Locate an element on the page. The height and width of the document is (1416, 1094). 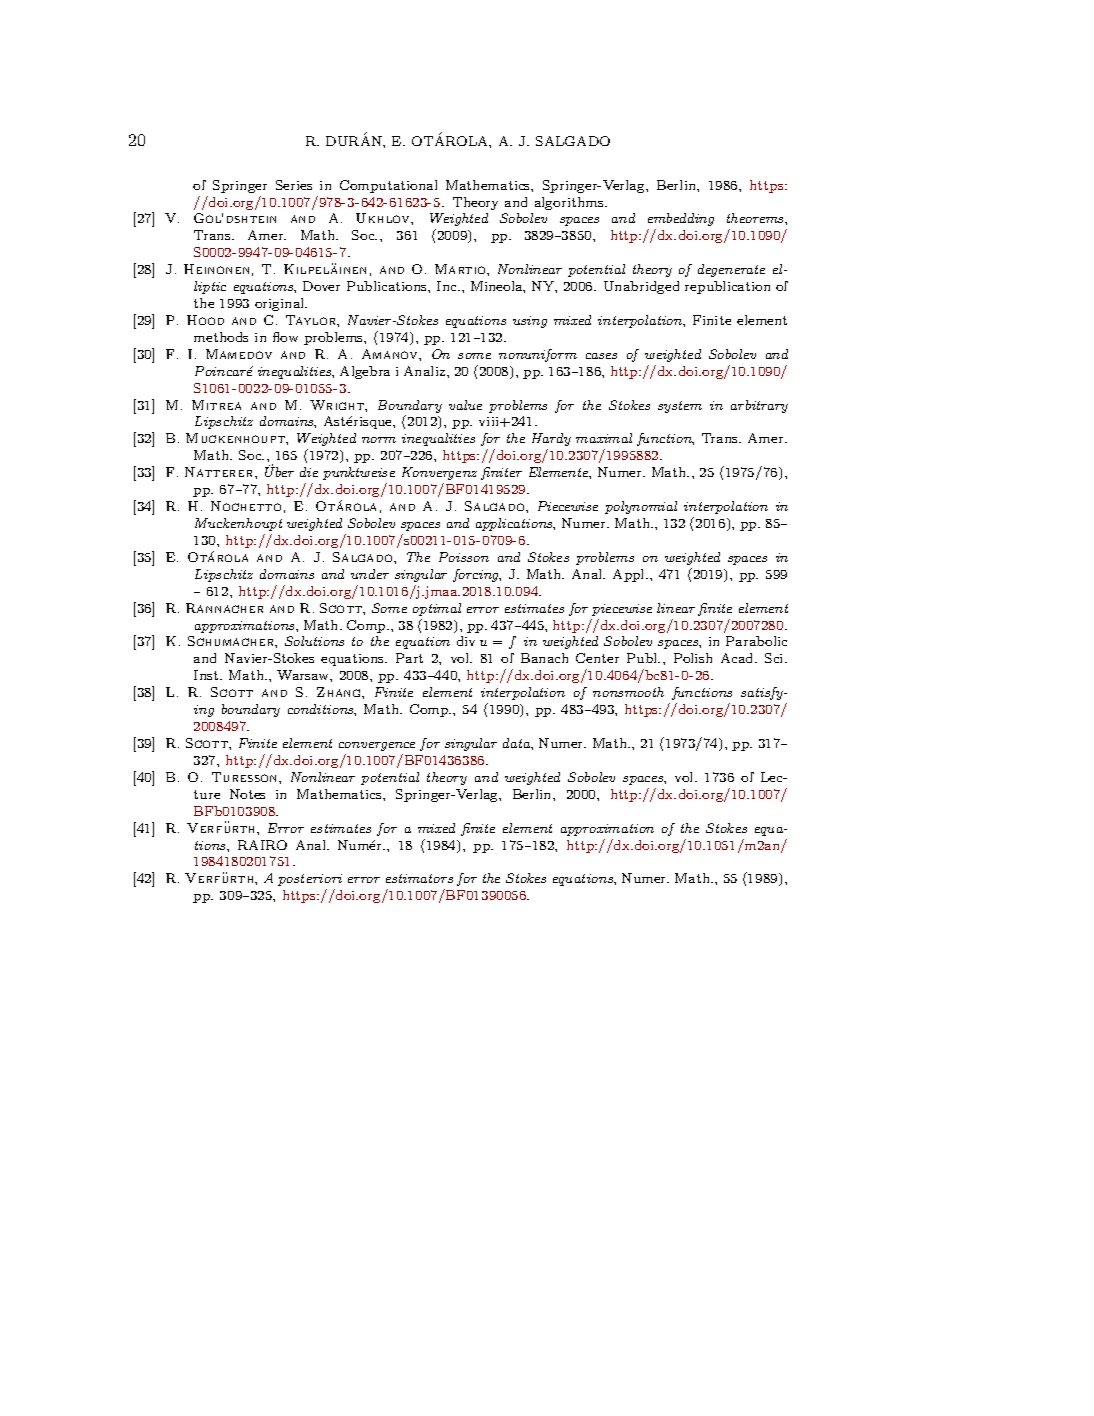
posteriori is located at coordinates (310, 880).
